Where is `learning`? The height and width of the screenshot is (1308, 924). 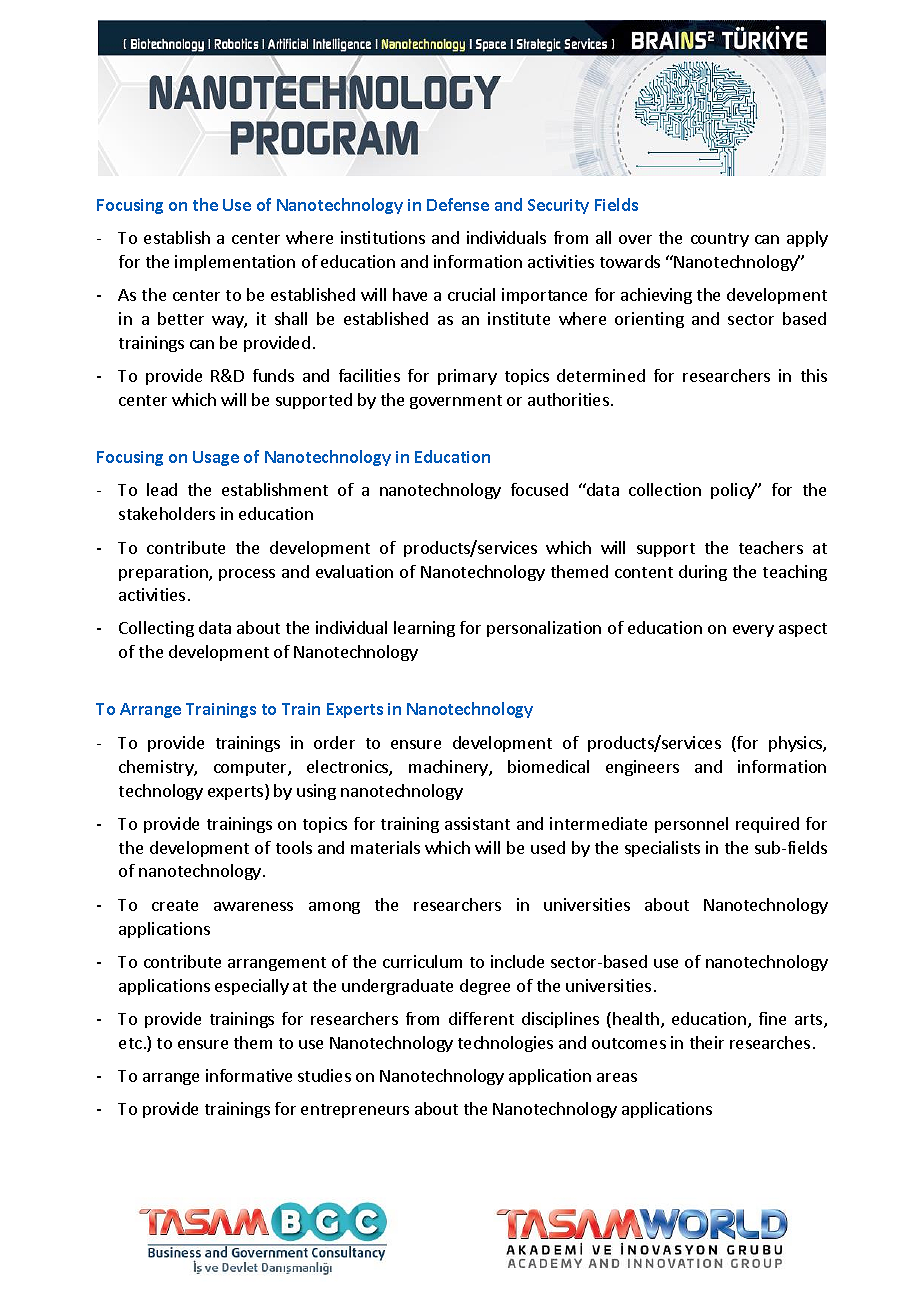 learning is located at coordinates (424, 629).
